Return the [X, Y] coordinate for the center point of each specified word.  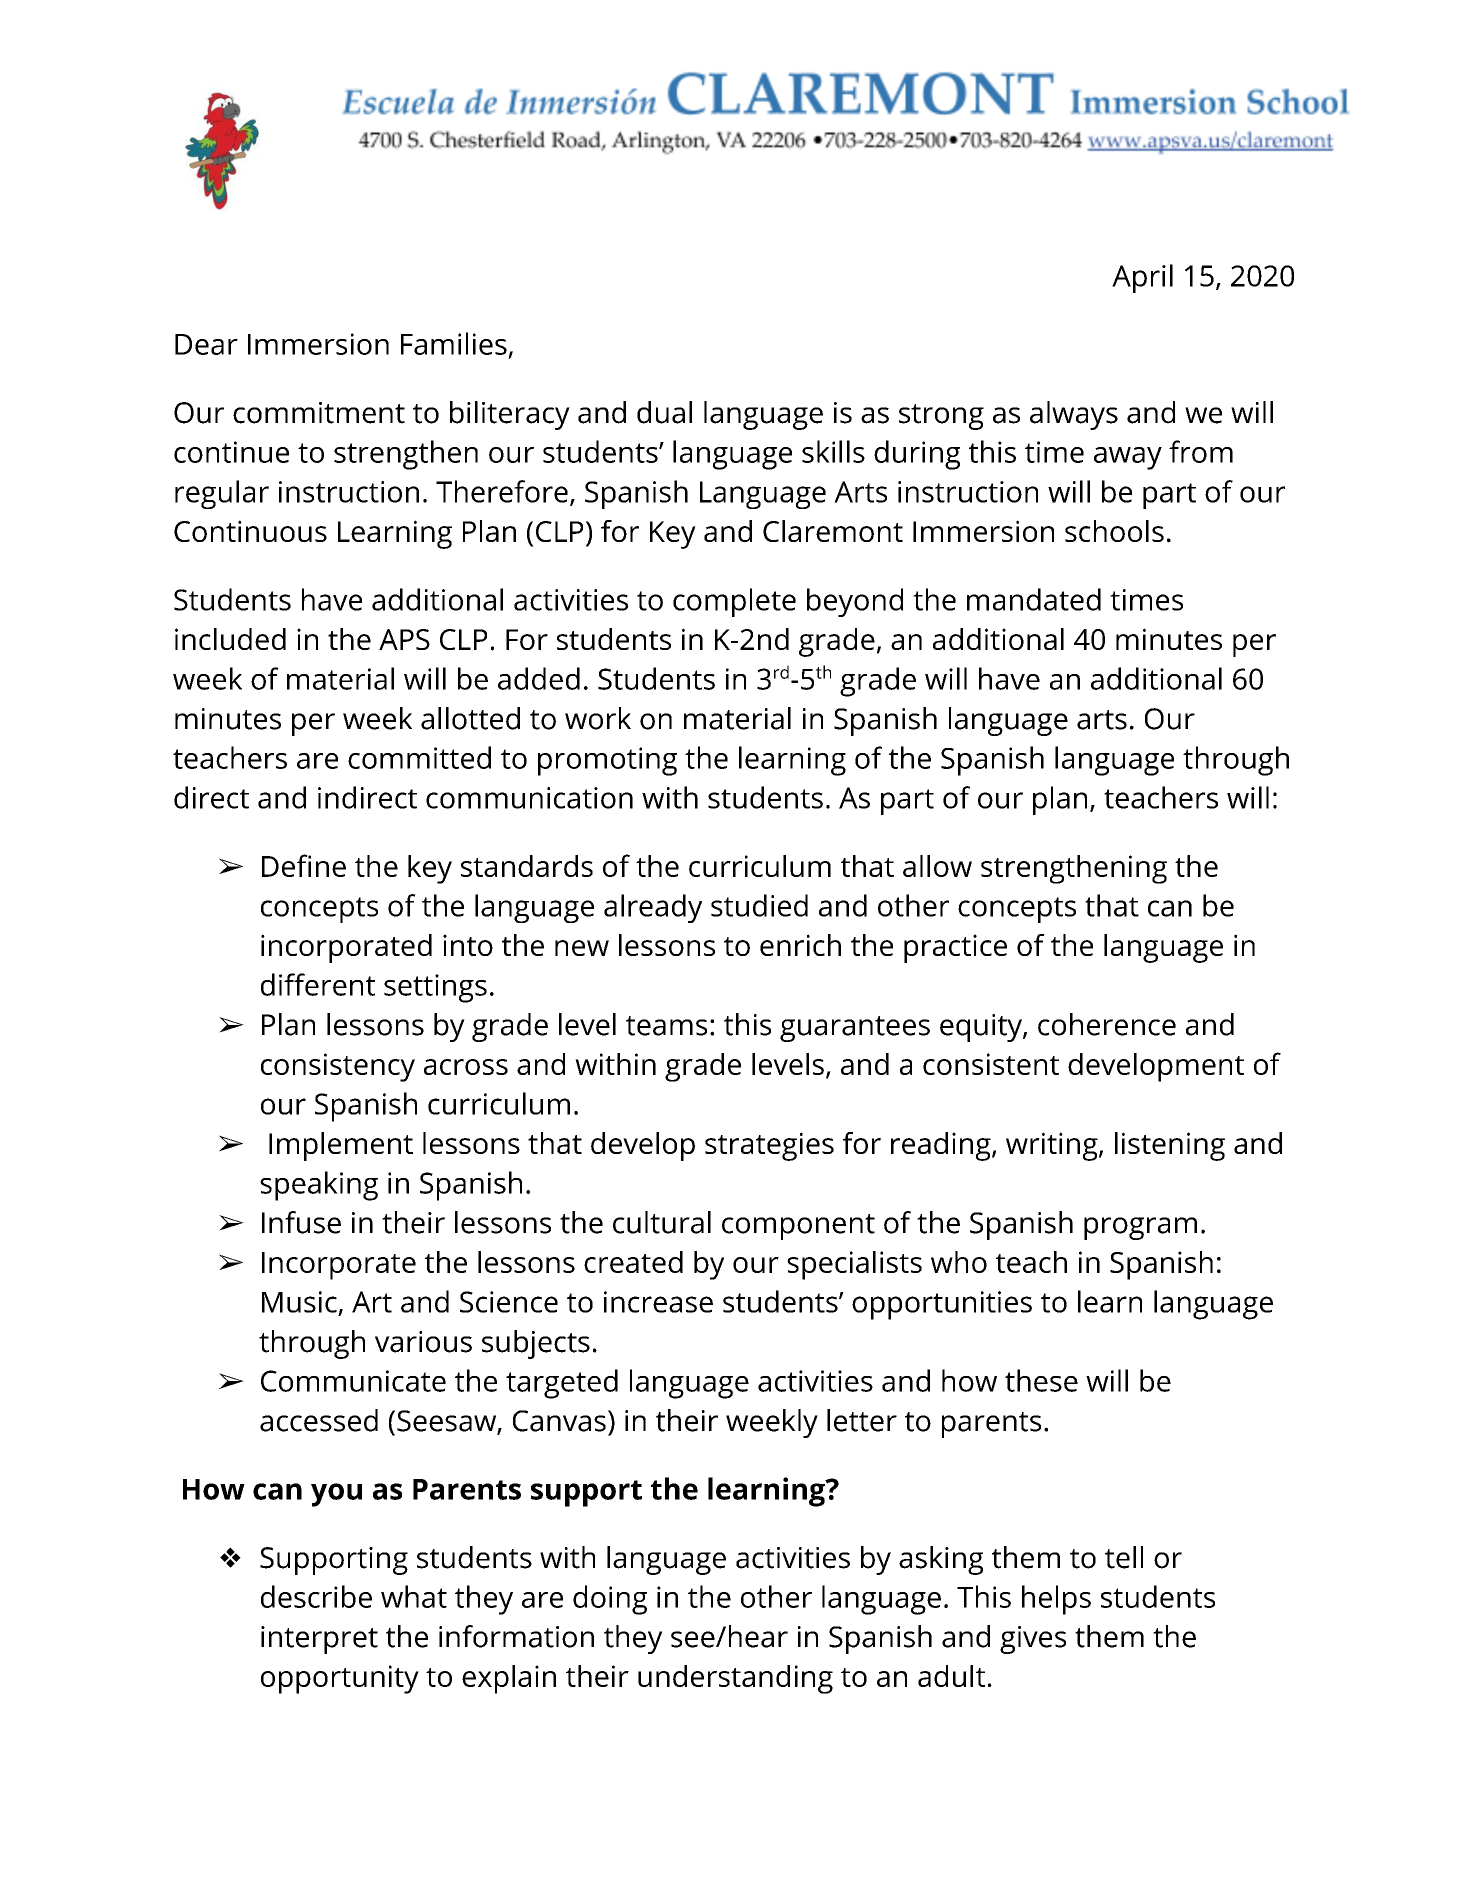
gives [1033, 1640]
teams [666, 1026]
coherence [1107, 1024]
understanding [735, 1679]
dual [664, 412]
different [318, 984]
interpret [319, 1640]
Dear [206, 344]
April [1142, 278]
